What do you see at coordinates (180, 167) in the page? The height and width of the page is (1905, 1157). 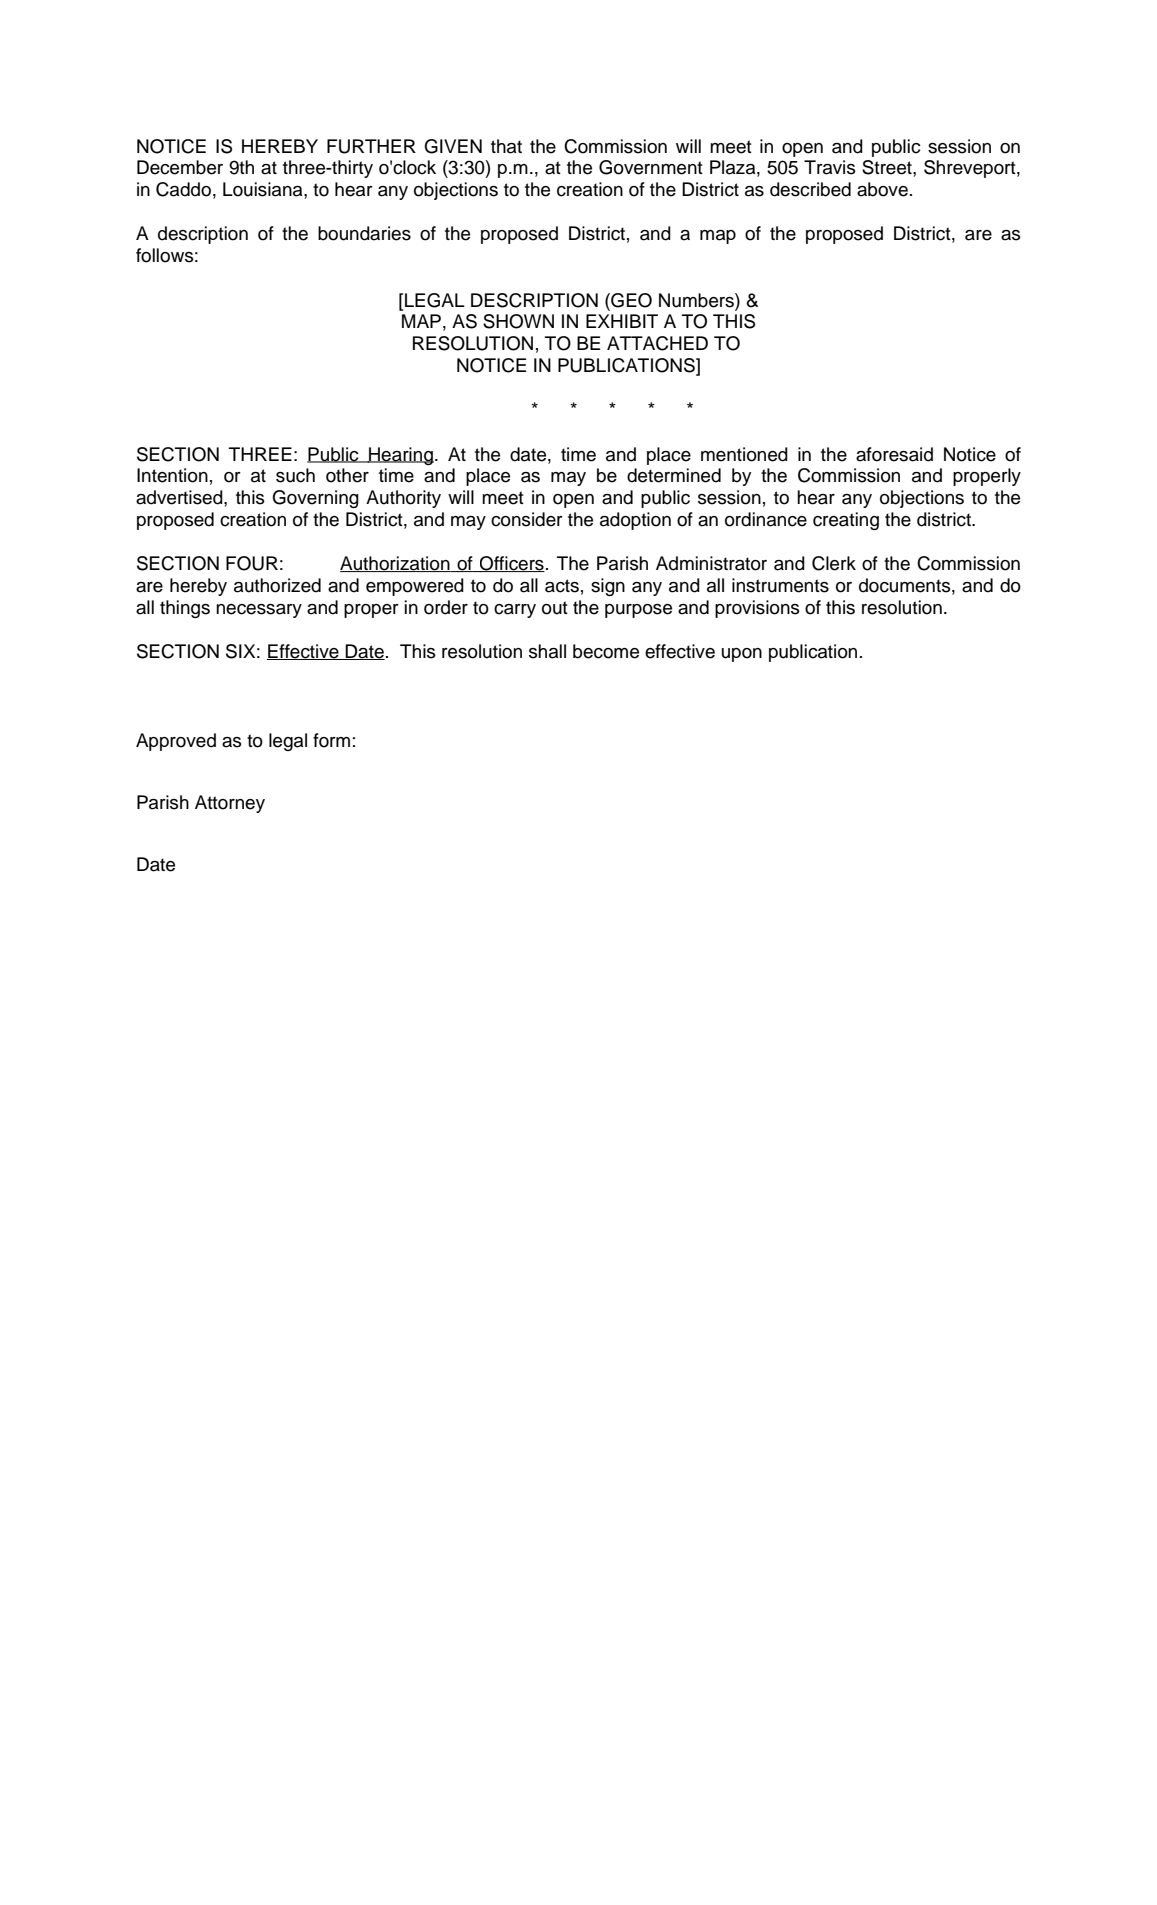 I see `December` at bounding box center [180, 167].
